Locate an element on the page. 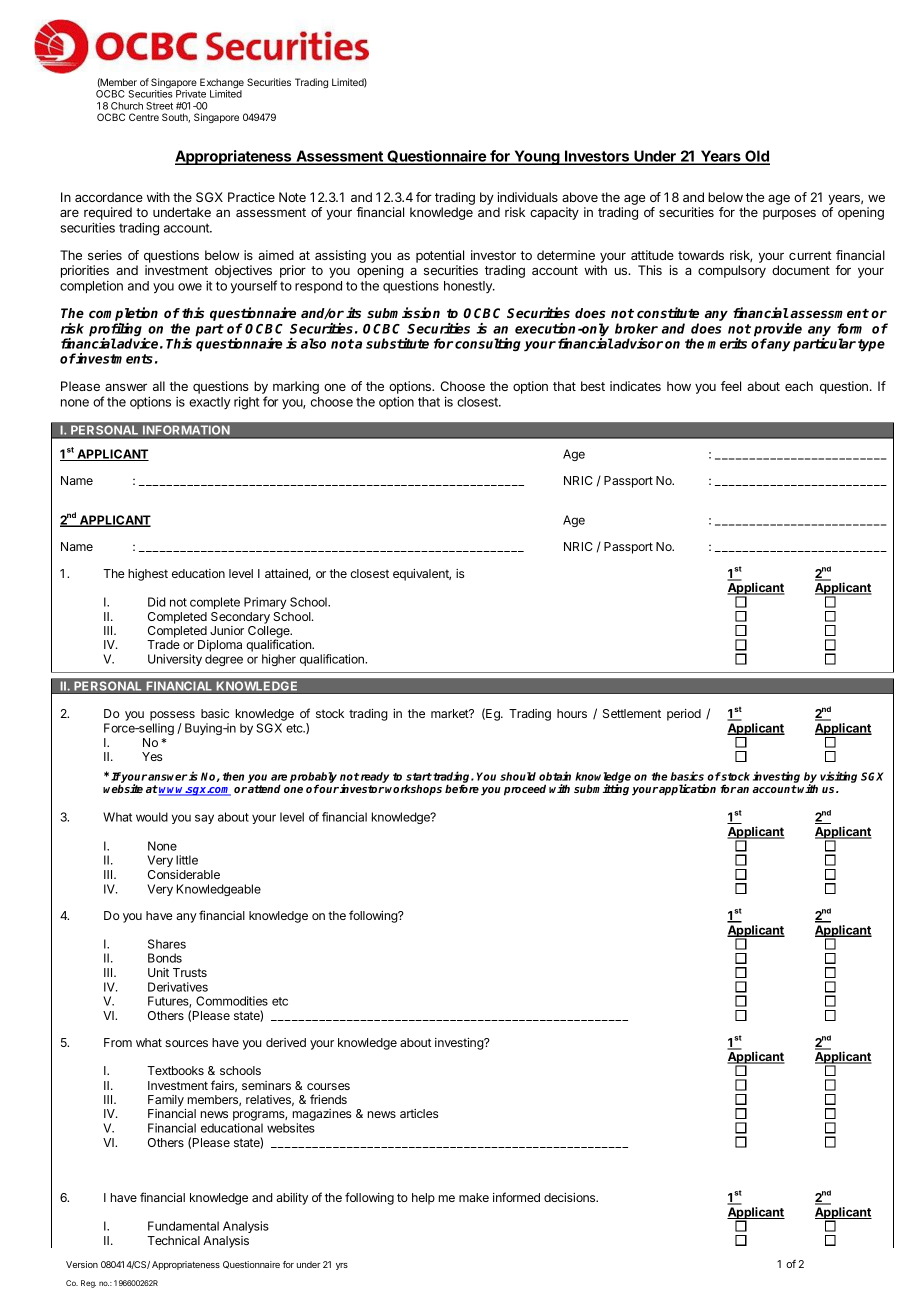 The height and width of the page is (1307, 924). highest is located at coordinates (148, 575).
